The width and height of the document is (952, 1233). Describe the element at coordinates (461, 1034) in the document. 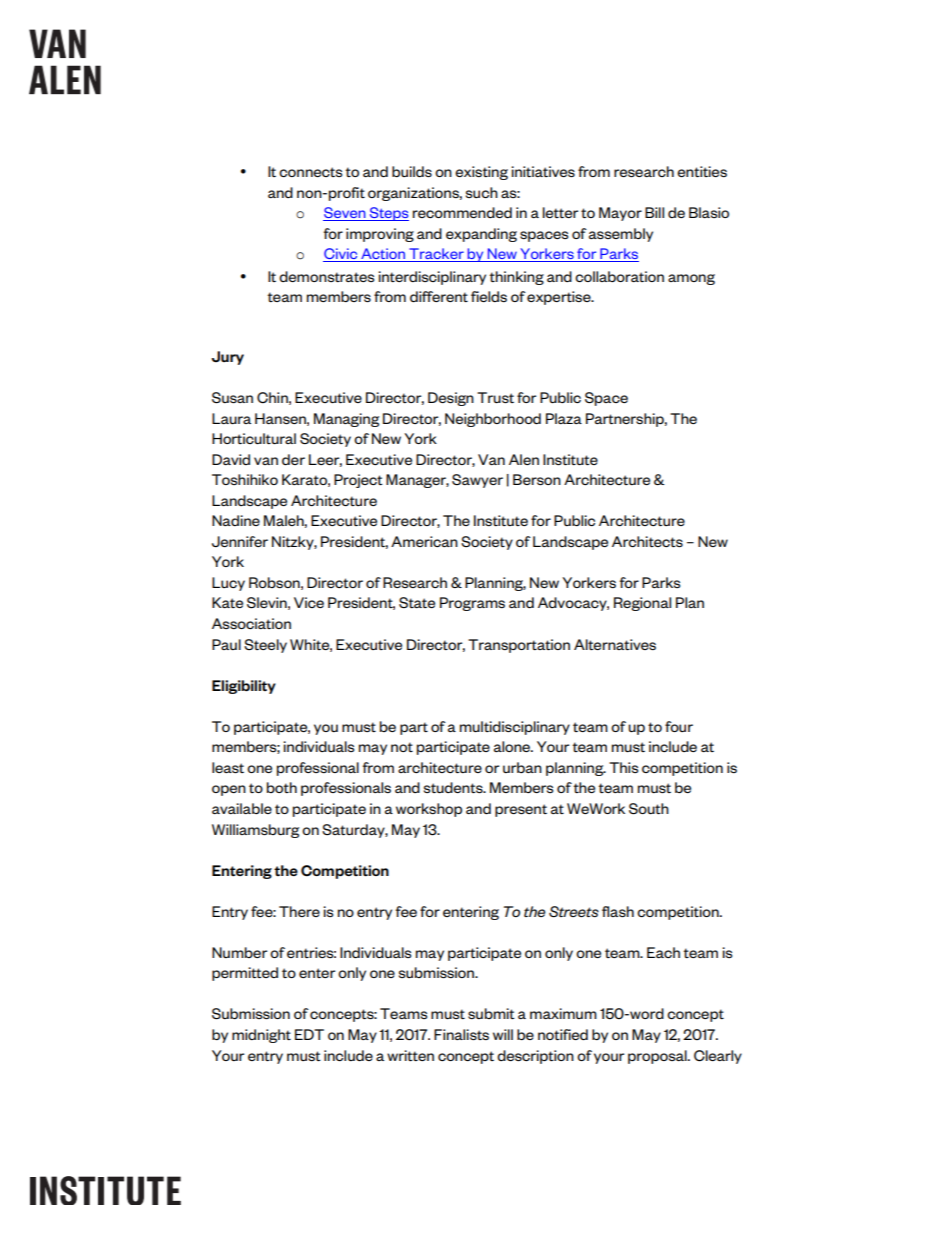

I see `Finalists` at that location.
